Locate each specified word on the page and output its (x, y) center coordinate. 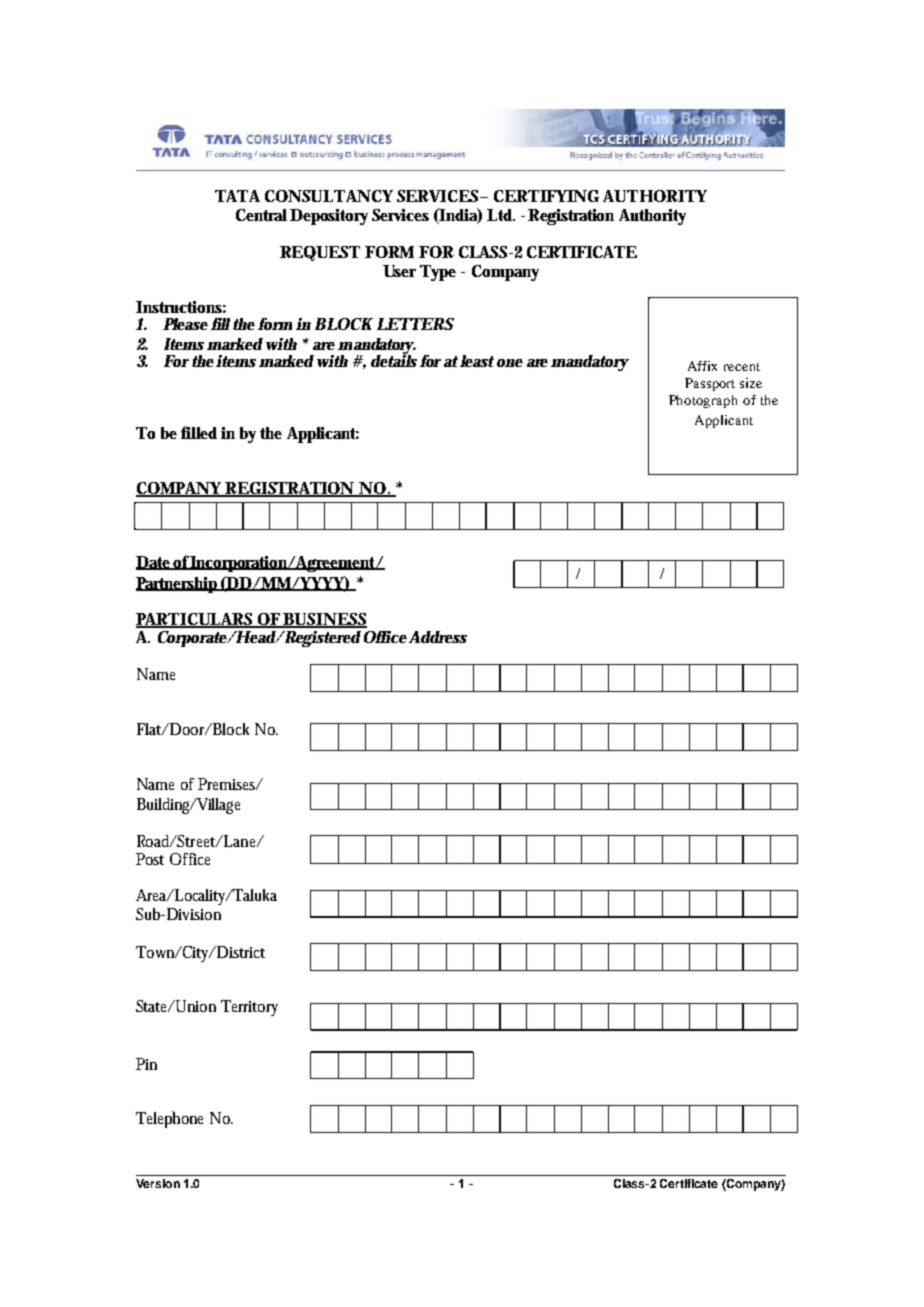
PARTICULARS (195, 620)
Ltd (499, 215)
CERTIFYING (546, 196)
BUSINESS (324, 620)
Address (438, 637)
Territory (249, 1008)
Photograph (703, 401)
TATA (237, 196)
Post (150, 859)
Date (153, 563)
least (477, 361)
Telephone (169, 1119)
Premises (227, 784)
